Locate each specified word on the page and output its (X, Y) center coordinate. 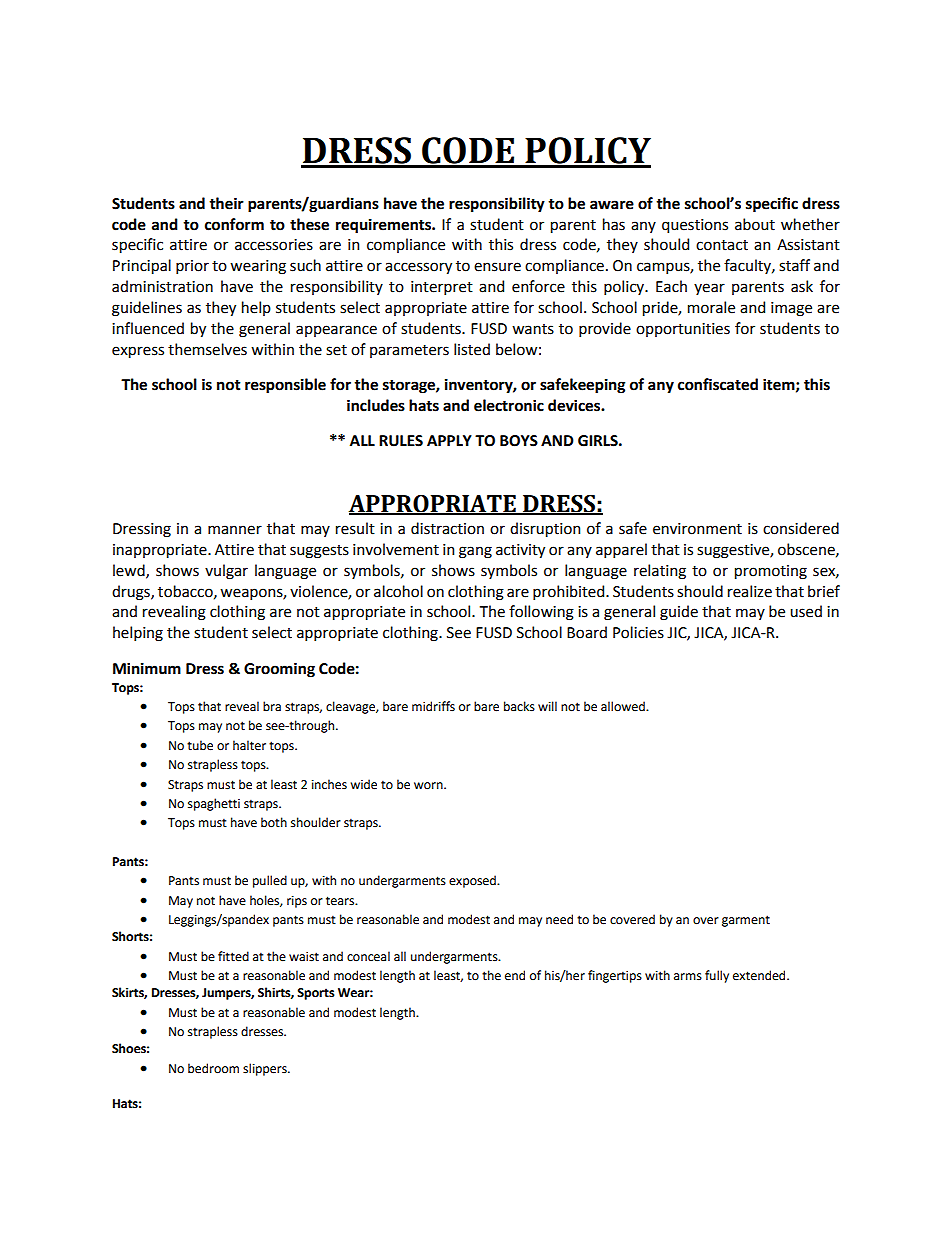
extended (760, 975)
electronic (509, 405)
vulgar (226, 572)
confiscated (718, 384)
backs (519, 706)
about (755, 224)
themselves (207, 349)
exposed (473, 881)
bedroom (213, 1068)
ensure (497, 267)
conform (234, 224)
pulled (270, 881)
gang (475, 552)
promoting (771, 572)
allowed (624, 706)
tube (200, 745)
